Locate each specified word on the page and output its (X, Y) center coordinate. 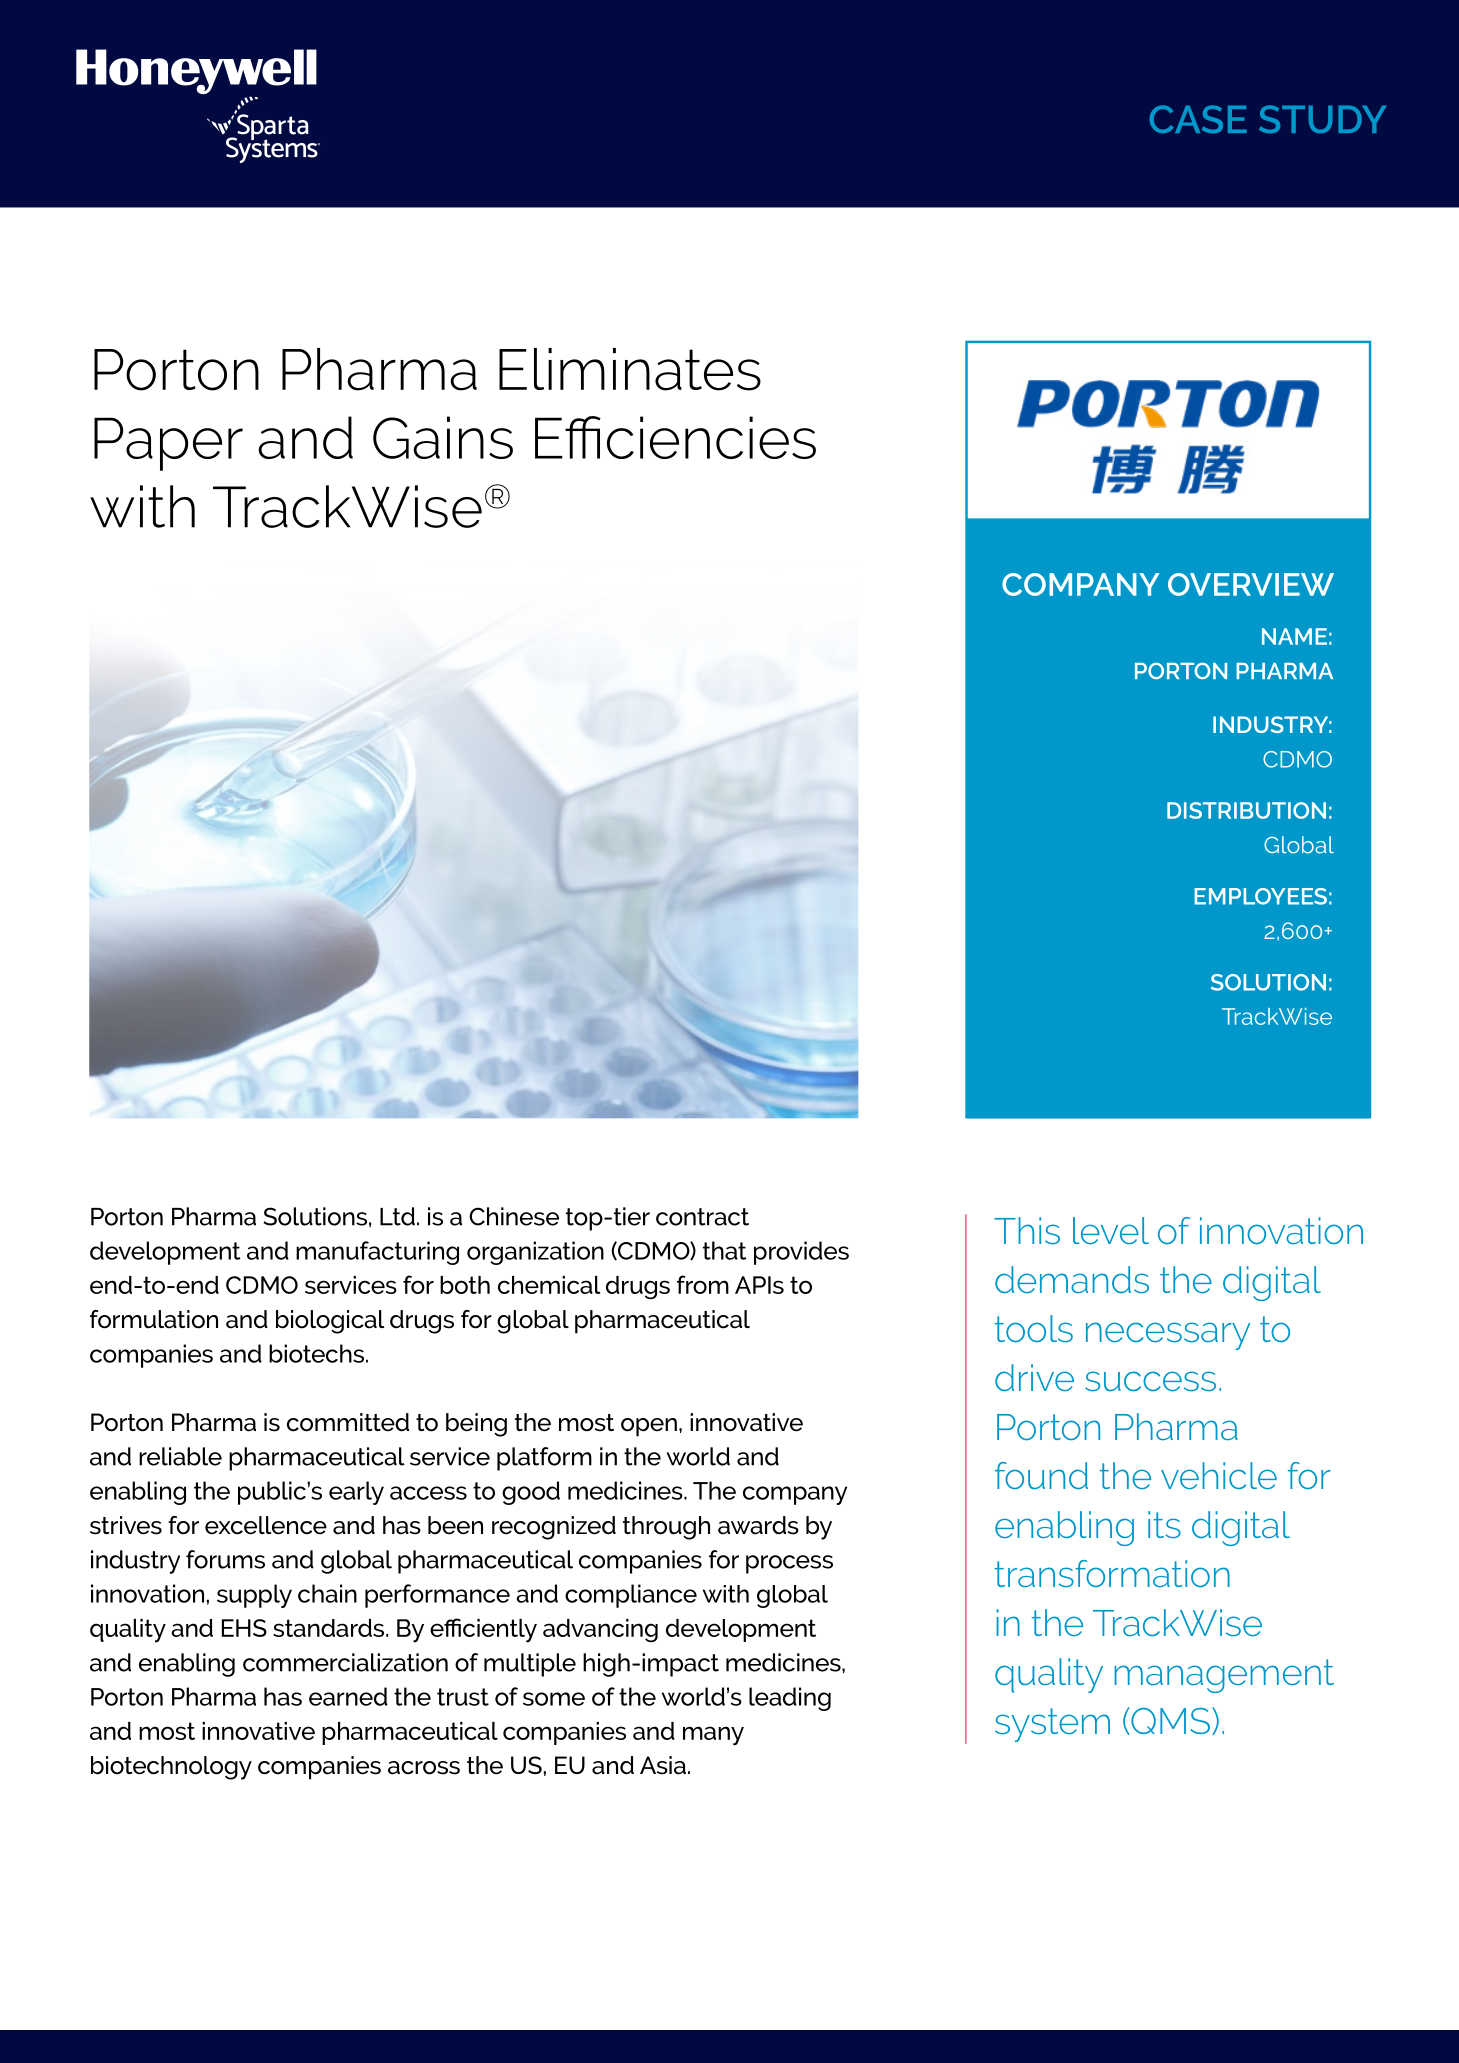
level (1111, 1231)
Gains (443, 437)
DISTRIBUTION (1246, 810)
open (649, 1427)
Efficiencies (675, 437)
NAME (1294, 636)
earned (348, 1696)
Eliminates (630, 369)
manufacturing (377, 1253)
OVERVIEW (1251, 584)
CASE (1198, 119)
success (1150, 1381)
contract (702, 1217)
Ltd (397, 1216)
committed (348, 1422)
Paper (168, 444)
